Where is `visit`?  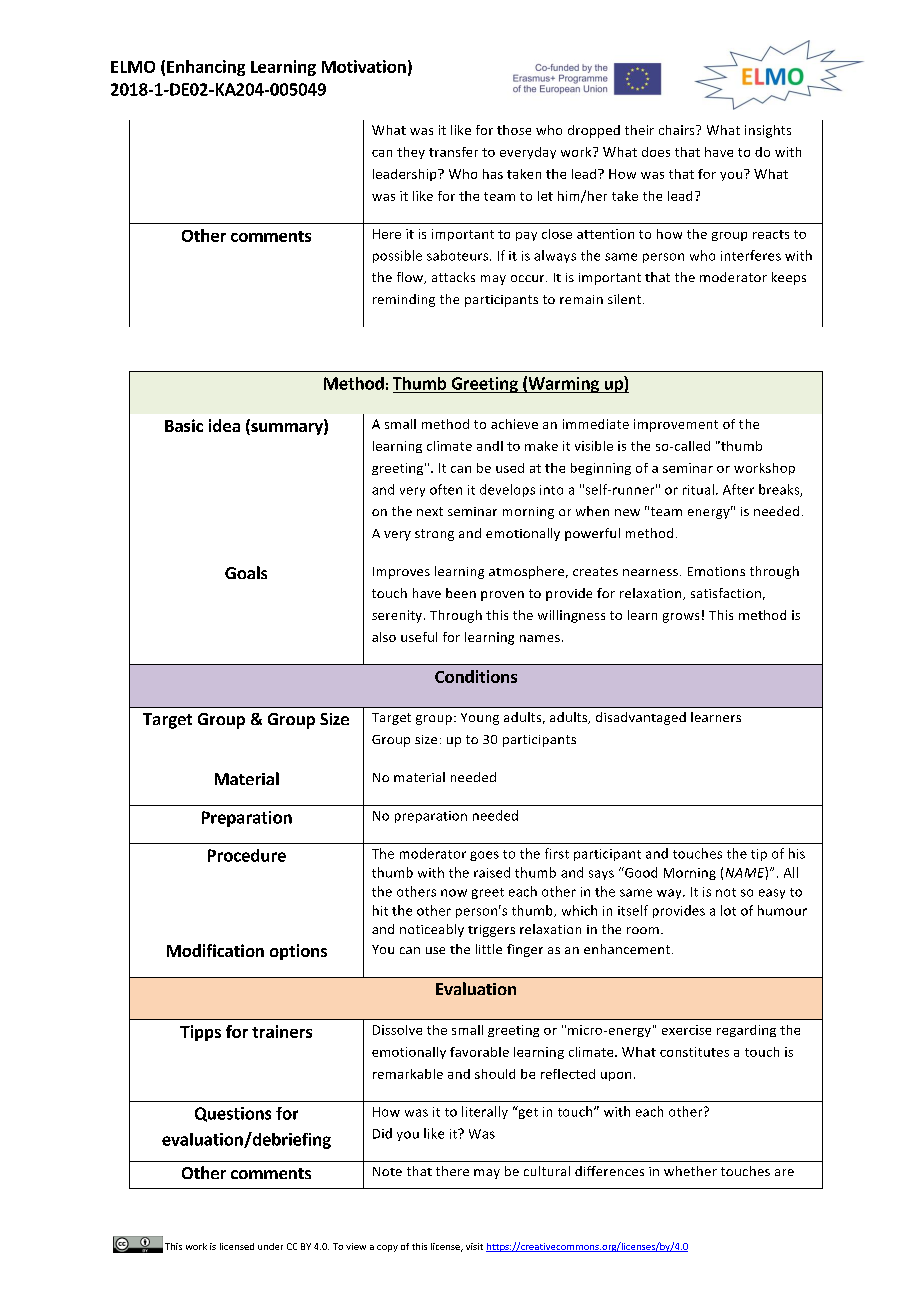 visit is located at coordinates (474, 1246).
